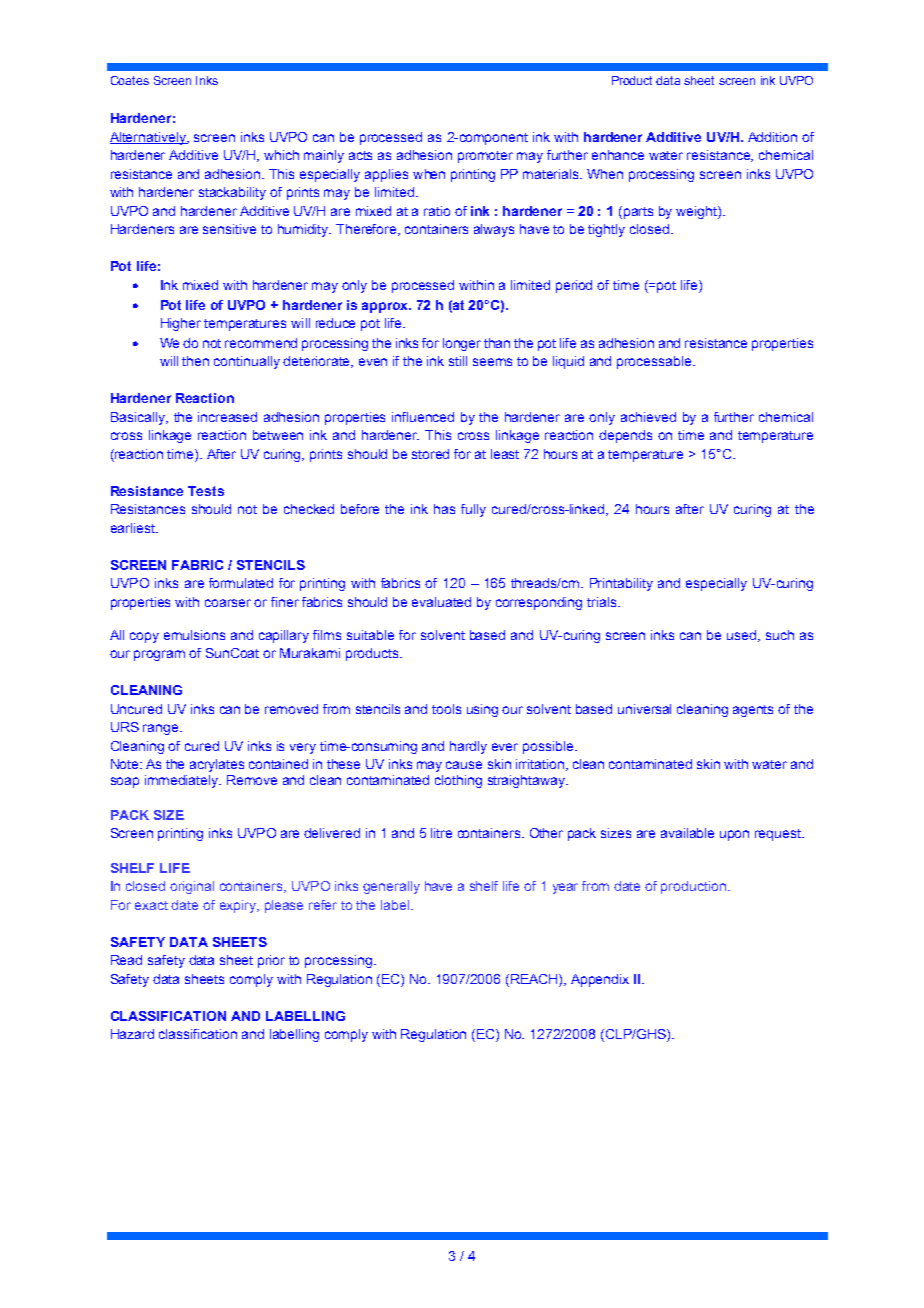 The image size is (924, 1308). What do you see at coordinates (485, 157) in the screenshot?
I see `promoter` at bounding box center [485, 157].
